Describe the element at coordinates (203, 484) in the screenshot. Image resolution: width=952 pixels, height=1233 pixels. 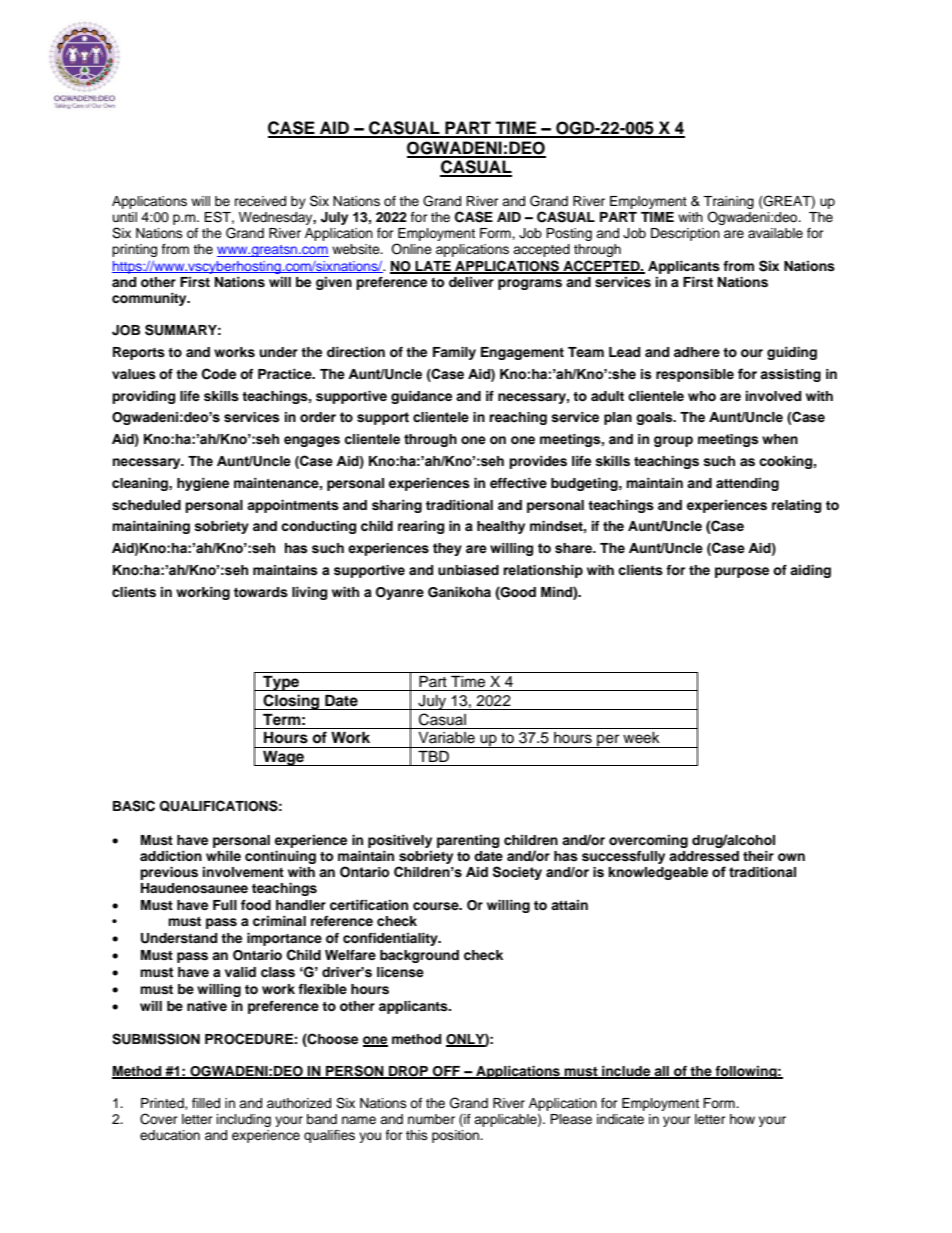
I see `hygiene` at that location.
